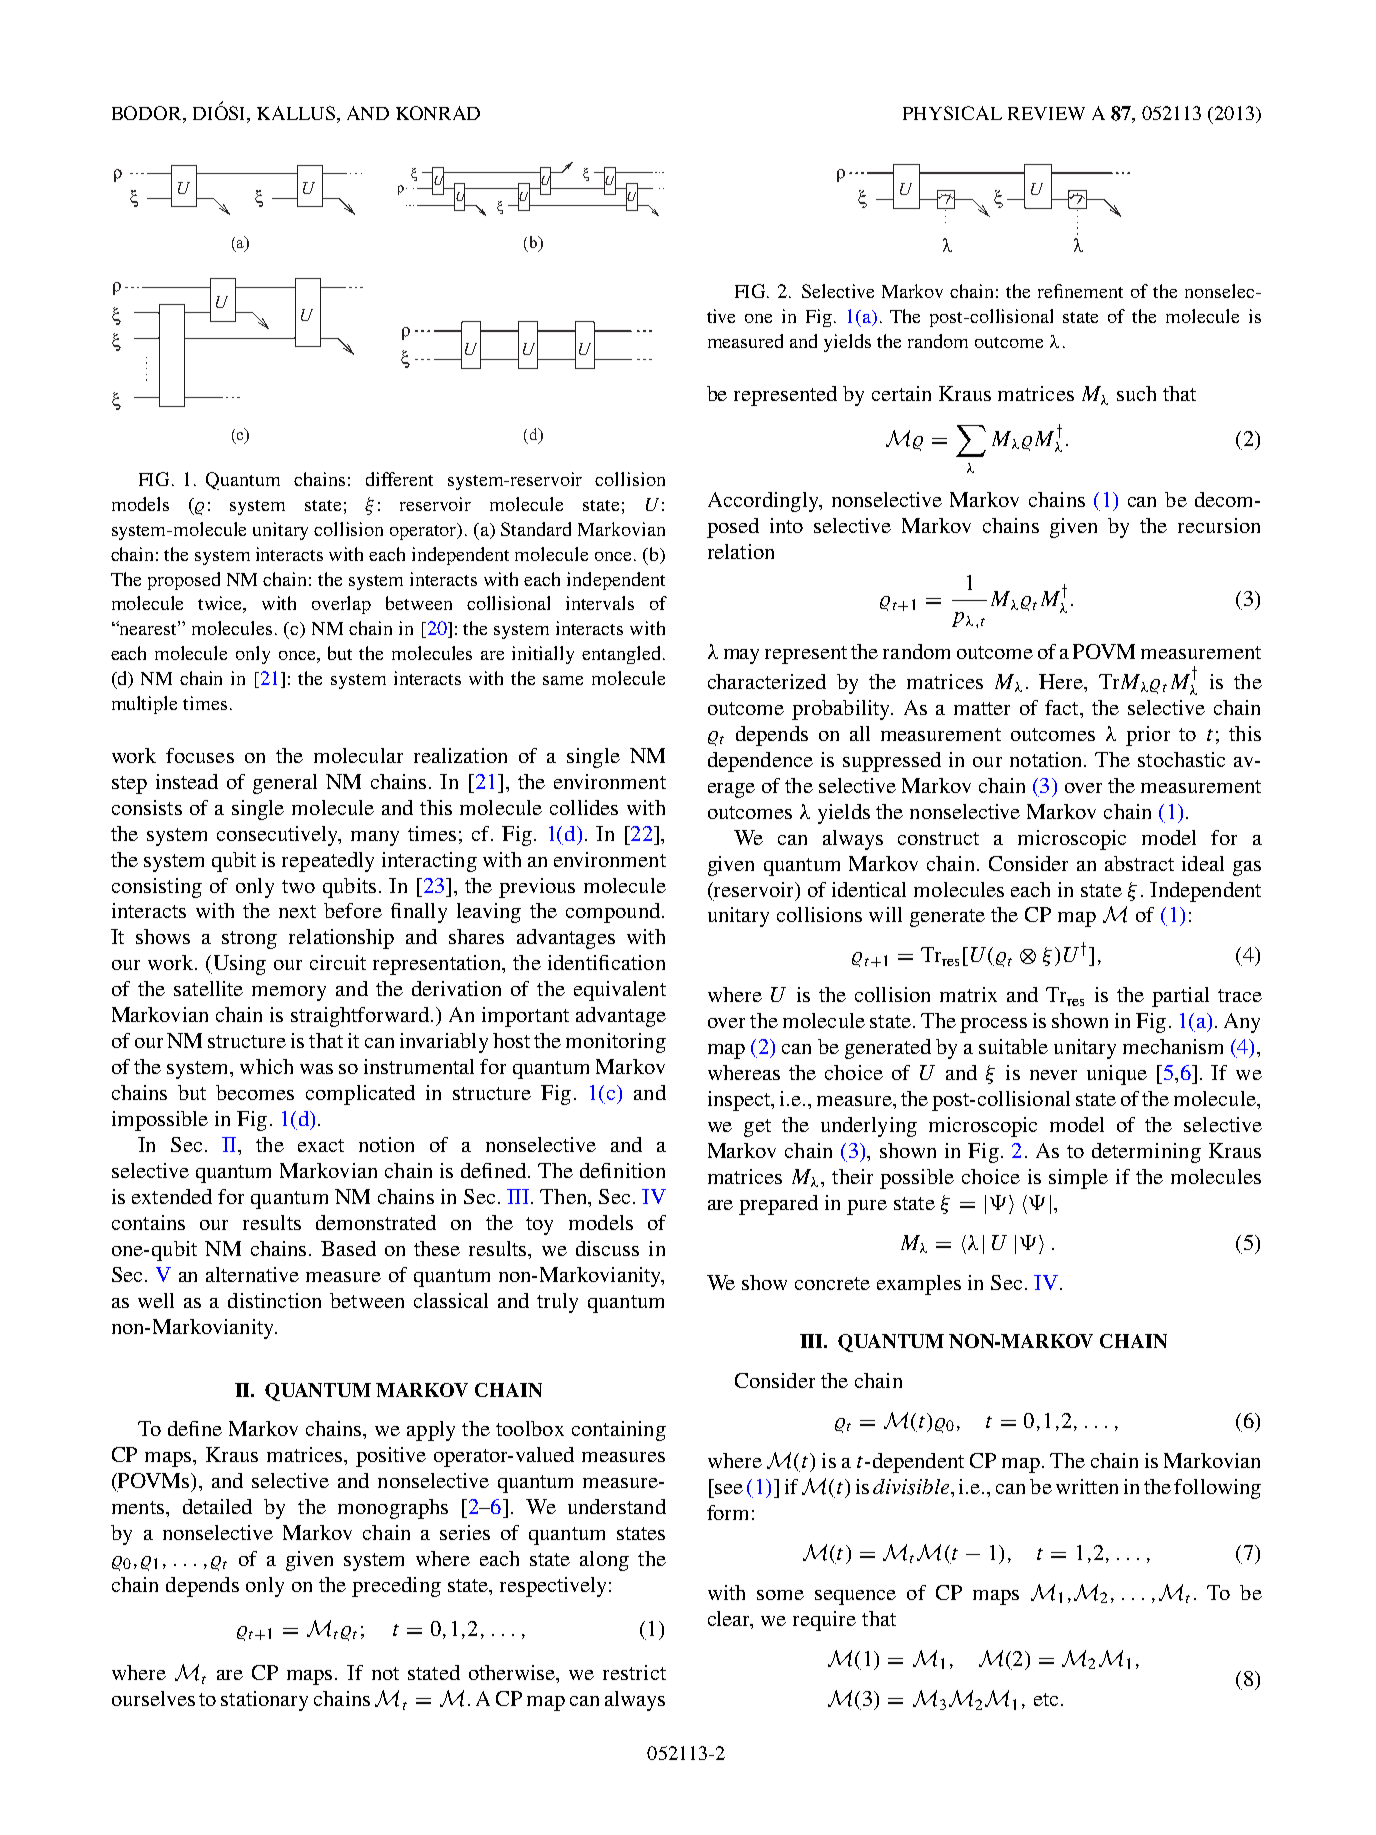 The image size is (1376, 1835). What do you see at coordinates (266, 1066) in the screenshot?
I see `which` at bounding box center [266, 1066].
